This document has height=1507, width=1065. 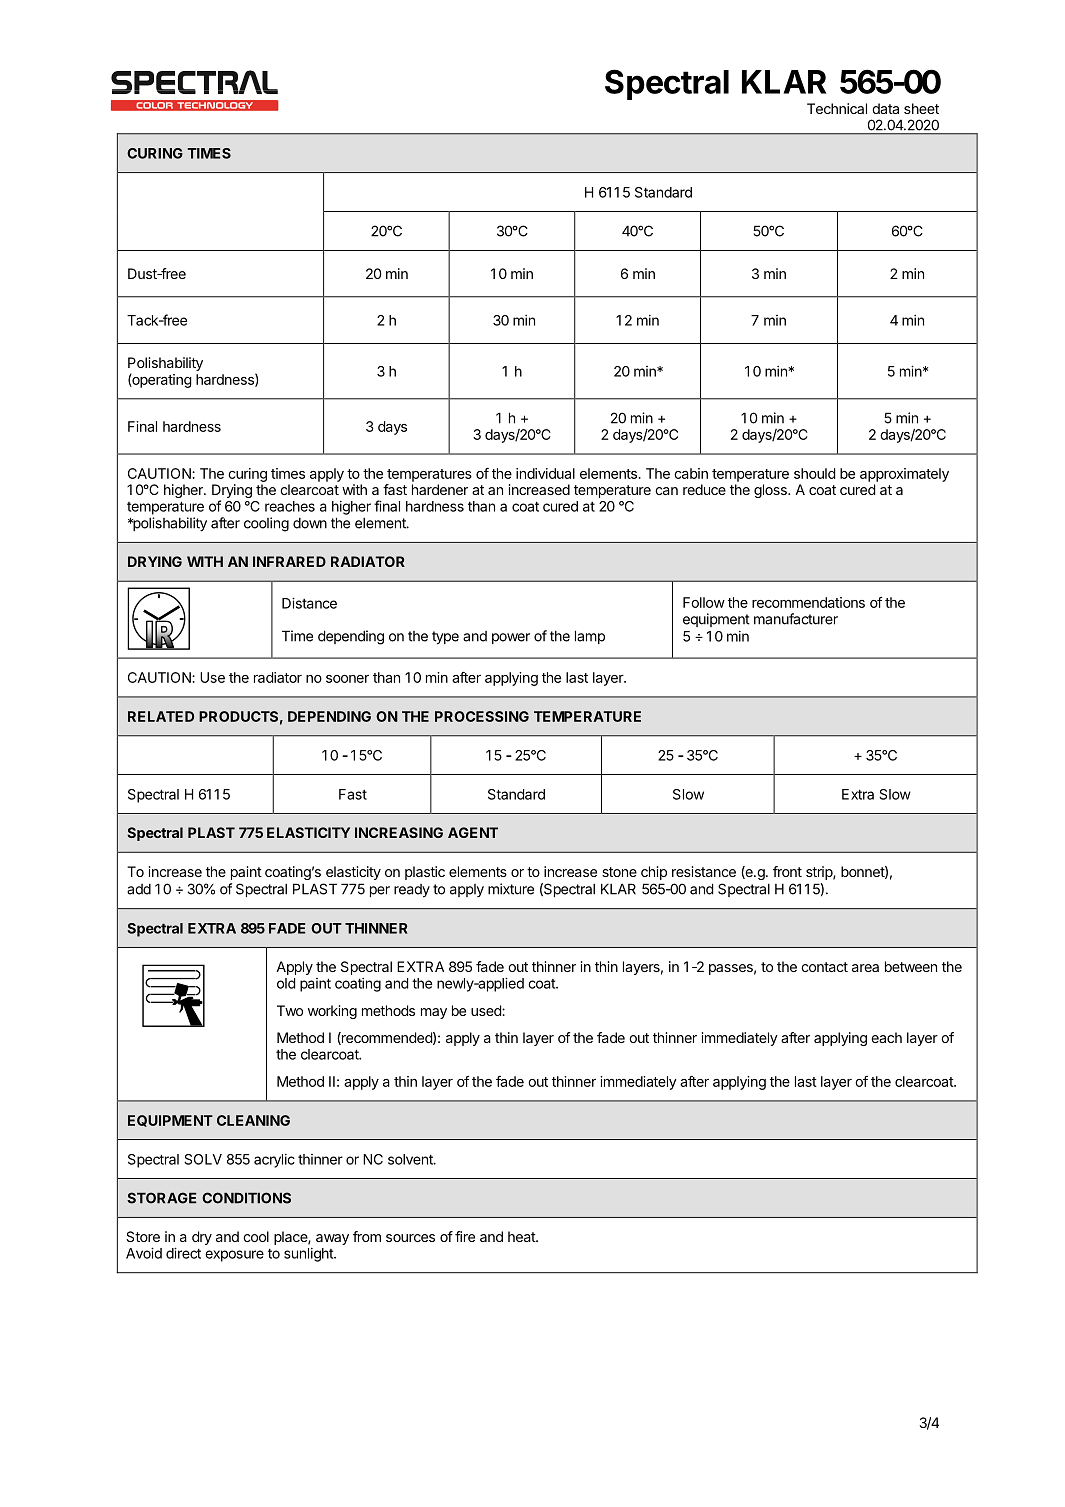 I want to click on Technical, so click(x=837, y=108).
